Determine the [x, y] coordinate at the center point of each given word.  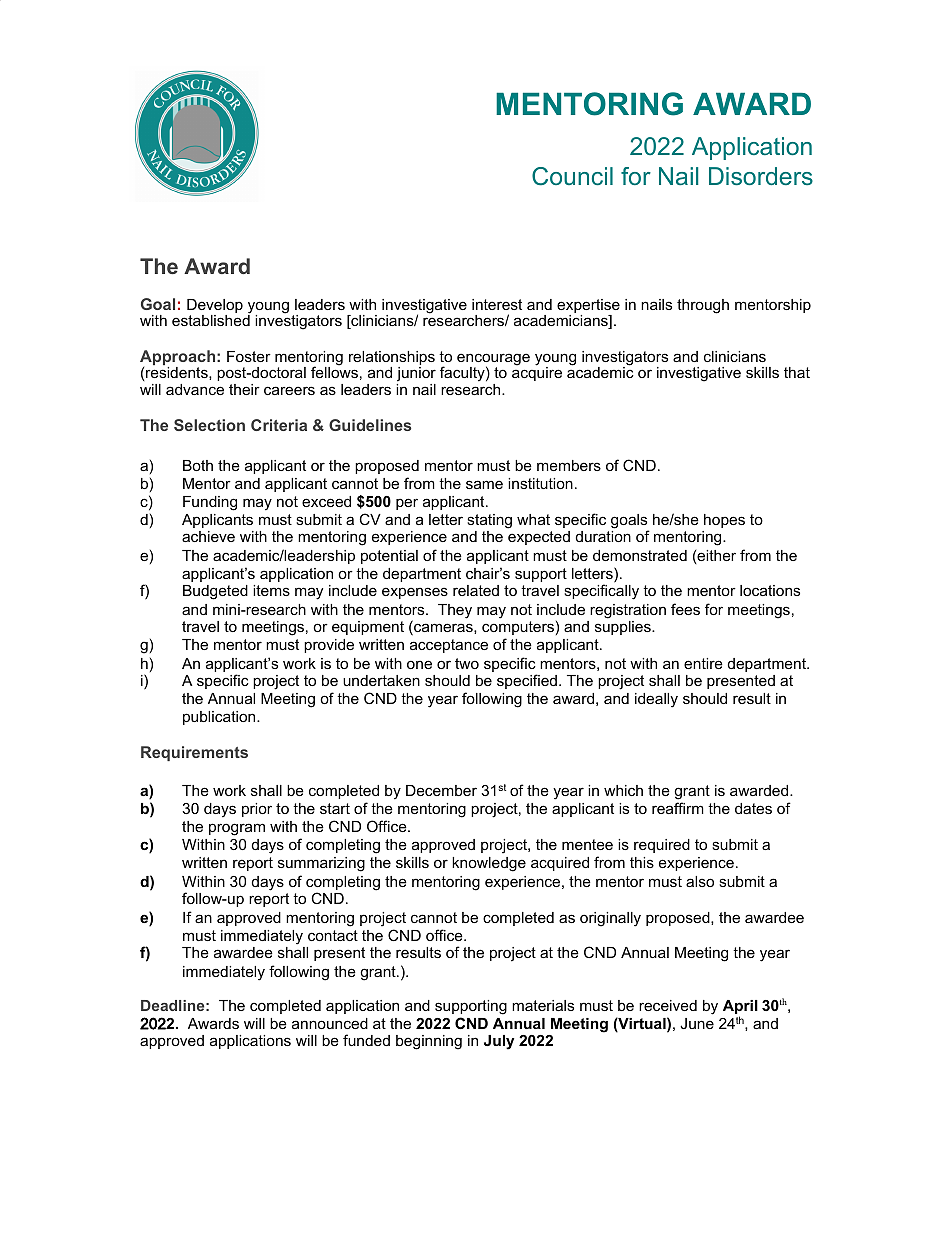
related [476, 590]
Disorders [761, 176]
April [740, 1008]
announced [330, 1023]
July [499, 1042]
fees [685, 609]
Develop [215, 307]
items [271, 590]
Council [572, 176]
